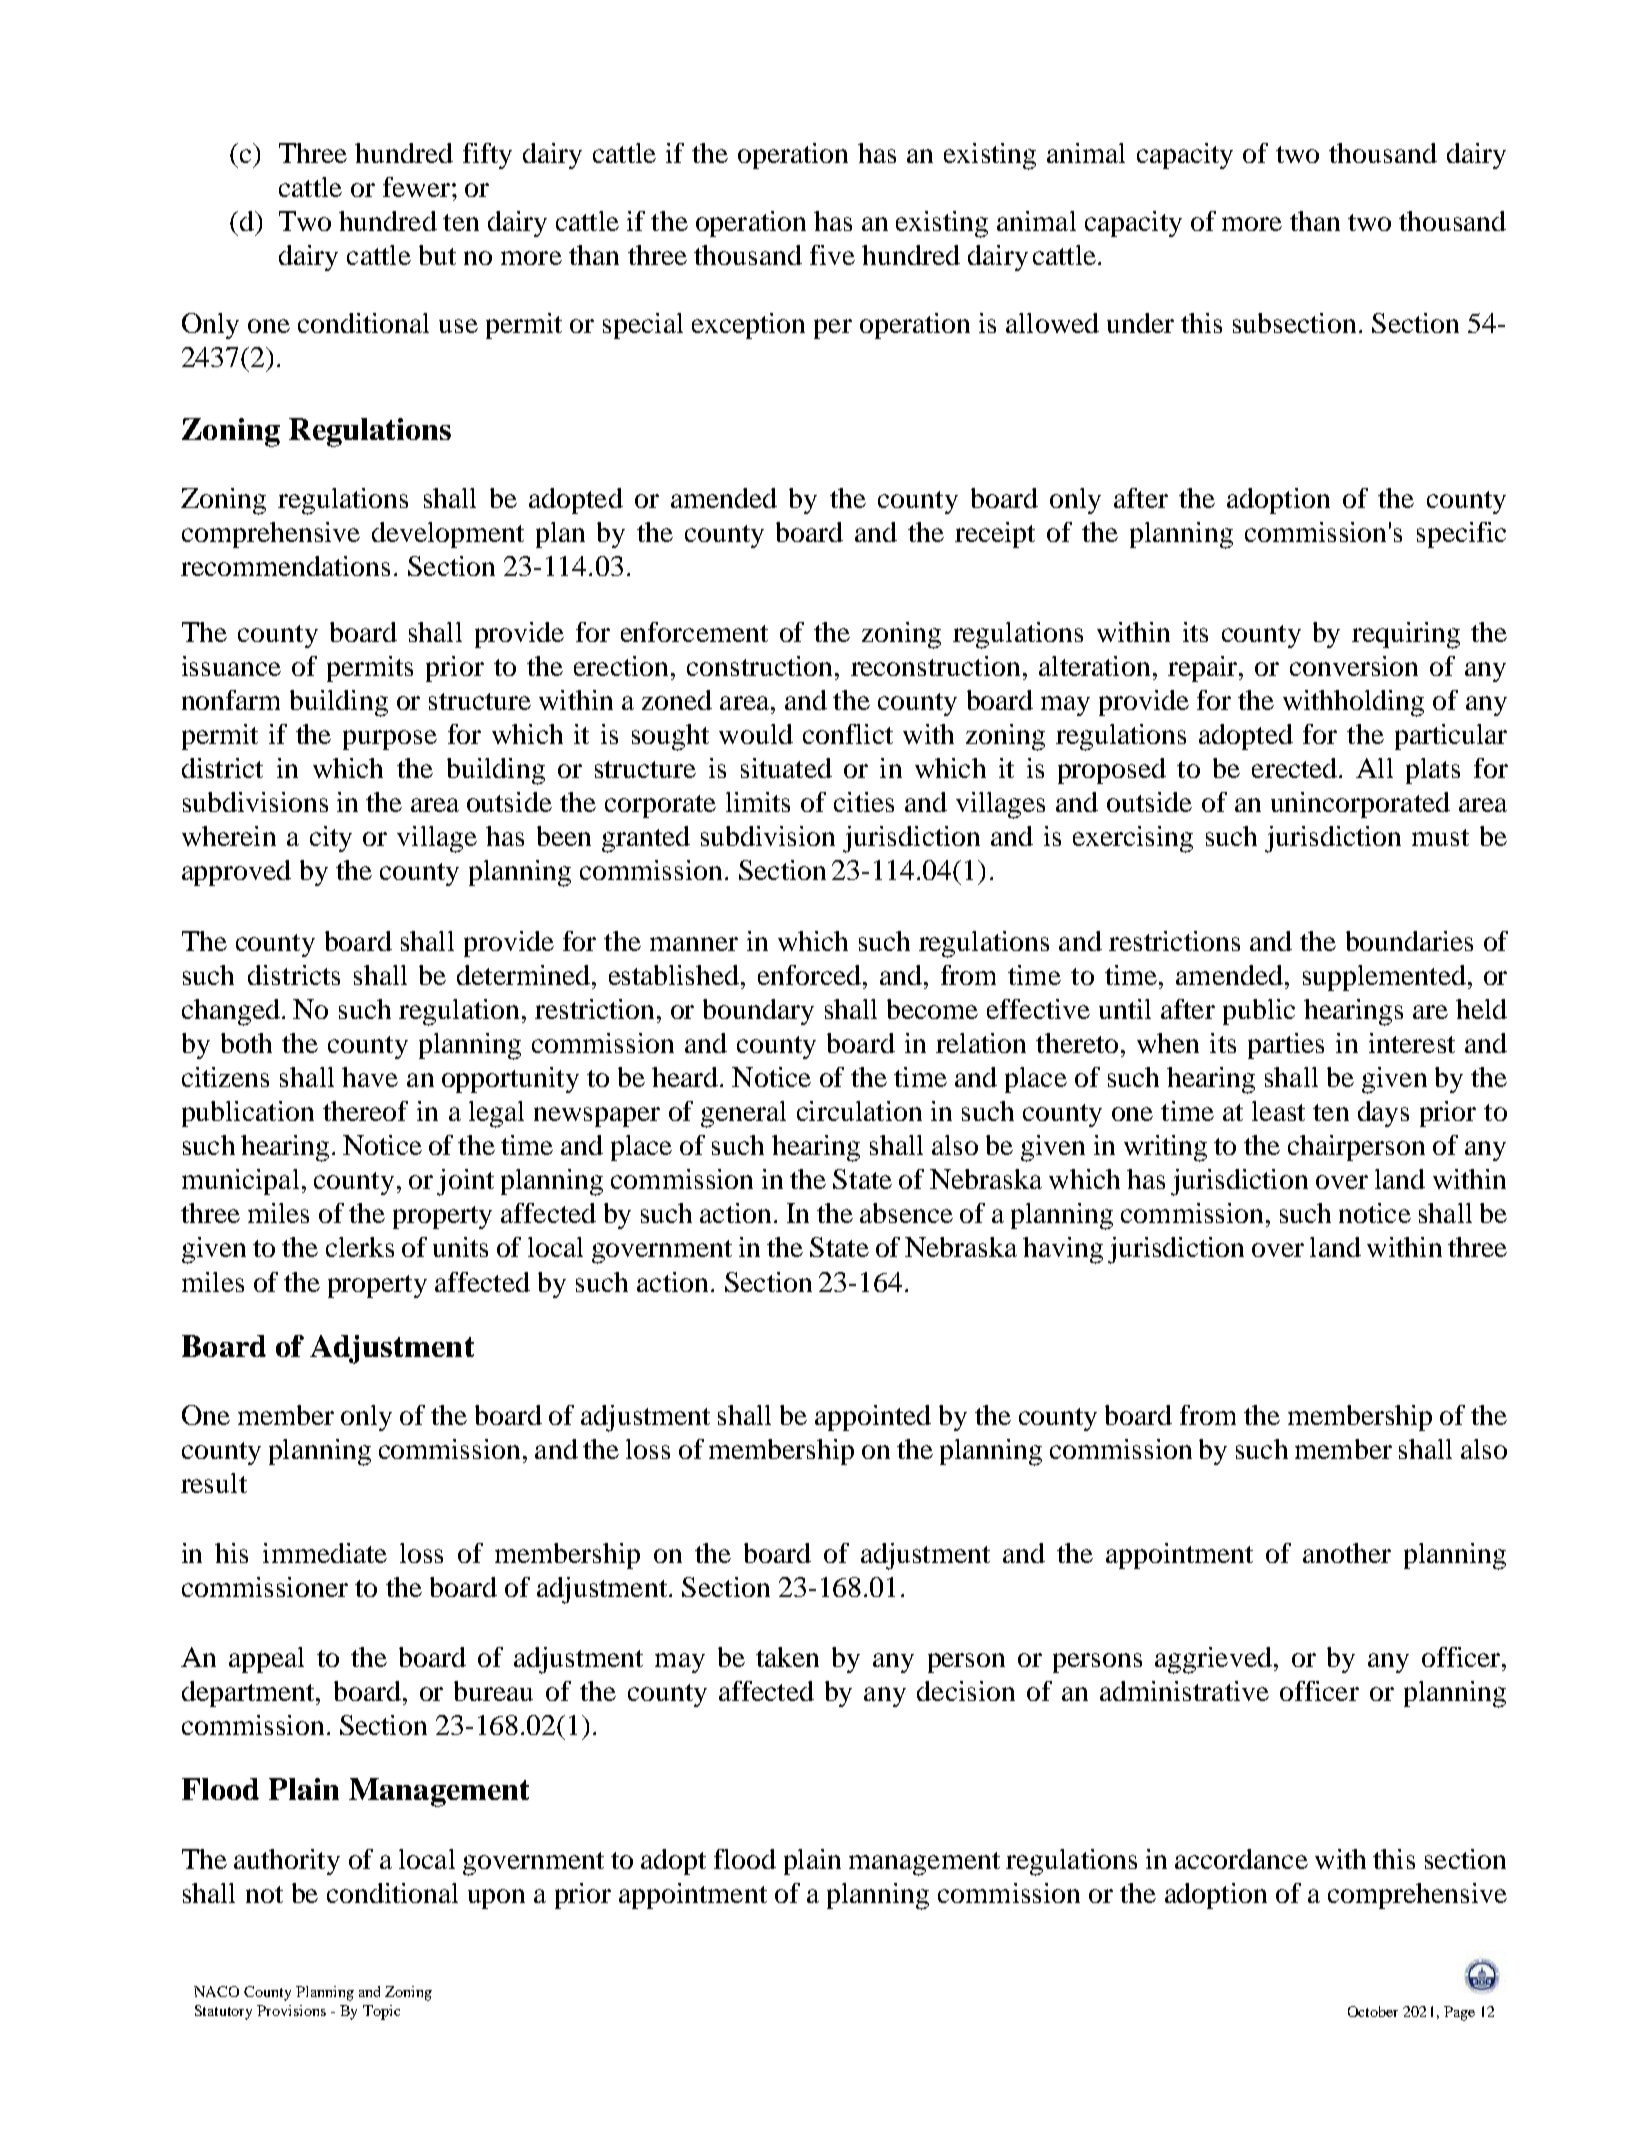 This screenshot has height=2137, width=1652. Describe the element at coordinates (832, 255) in the screenshot. I see `five` at that location.
